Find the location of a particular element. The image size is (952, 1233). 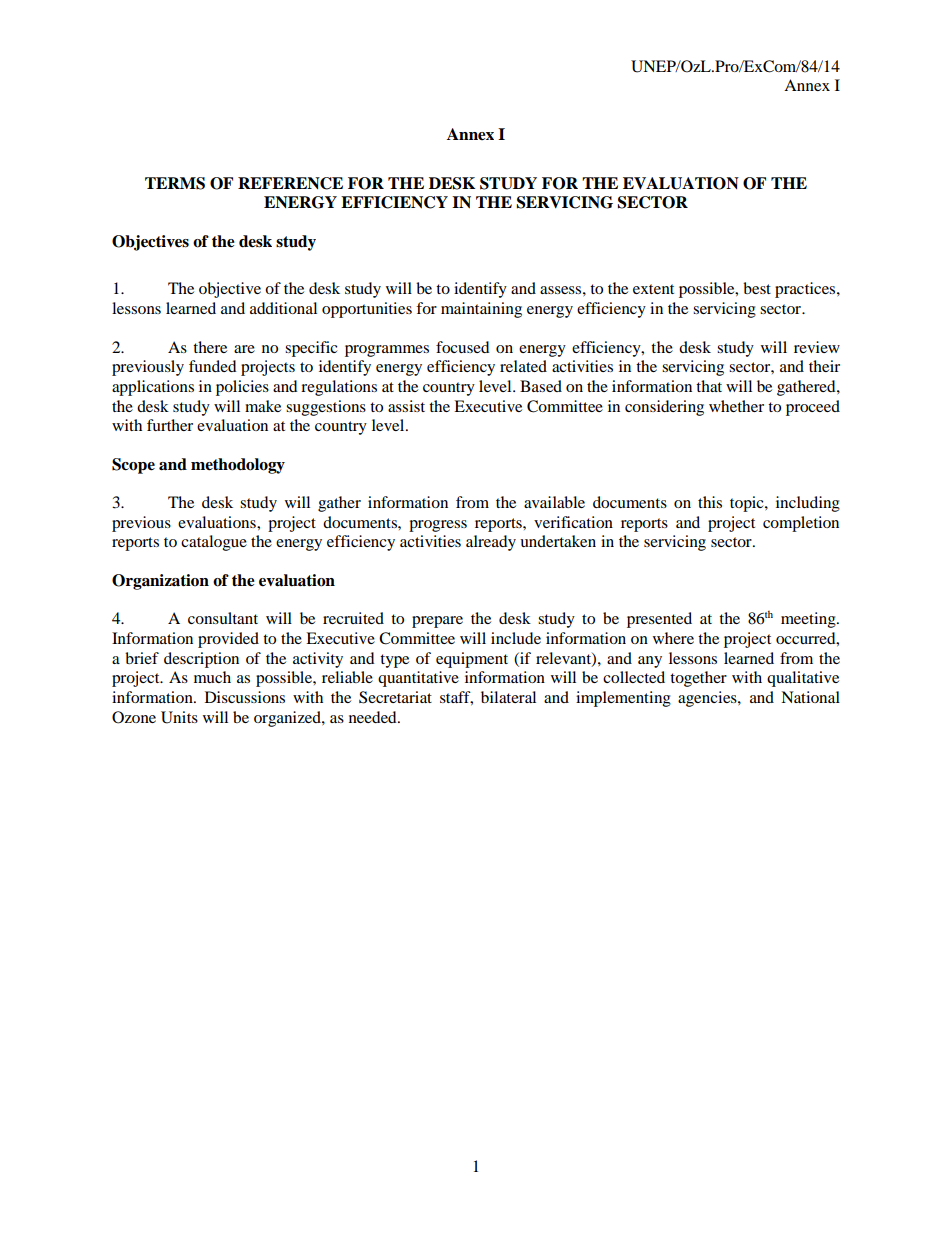

maintaining is located at coordinates (481, 310).
